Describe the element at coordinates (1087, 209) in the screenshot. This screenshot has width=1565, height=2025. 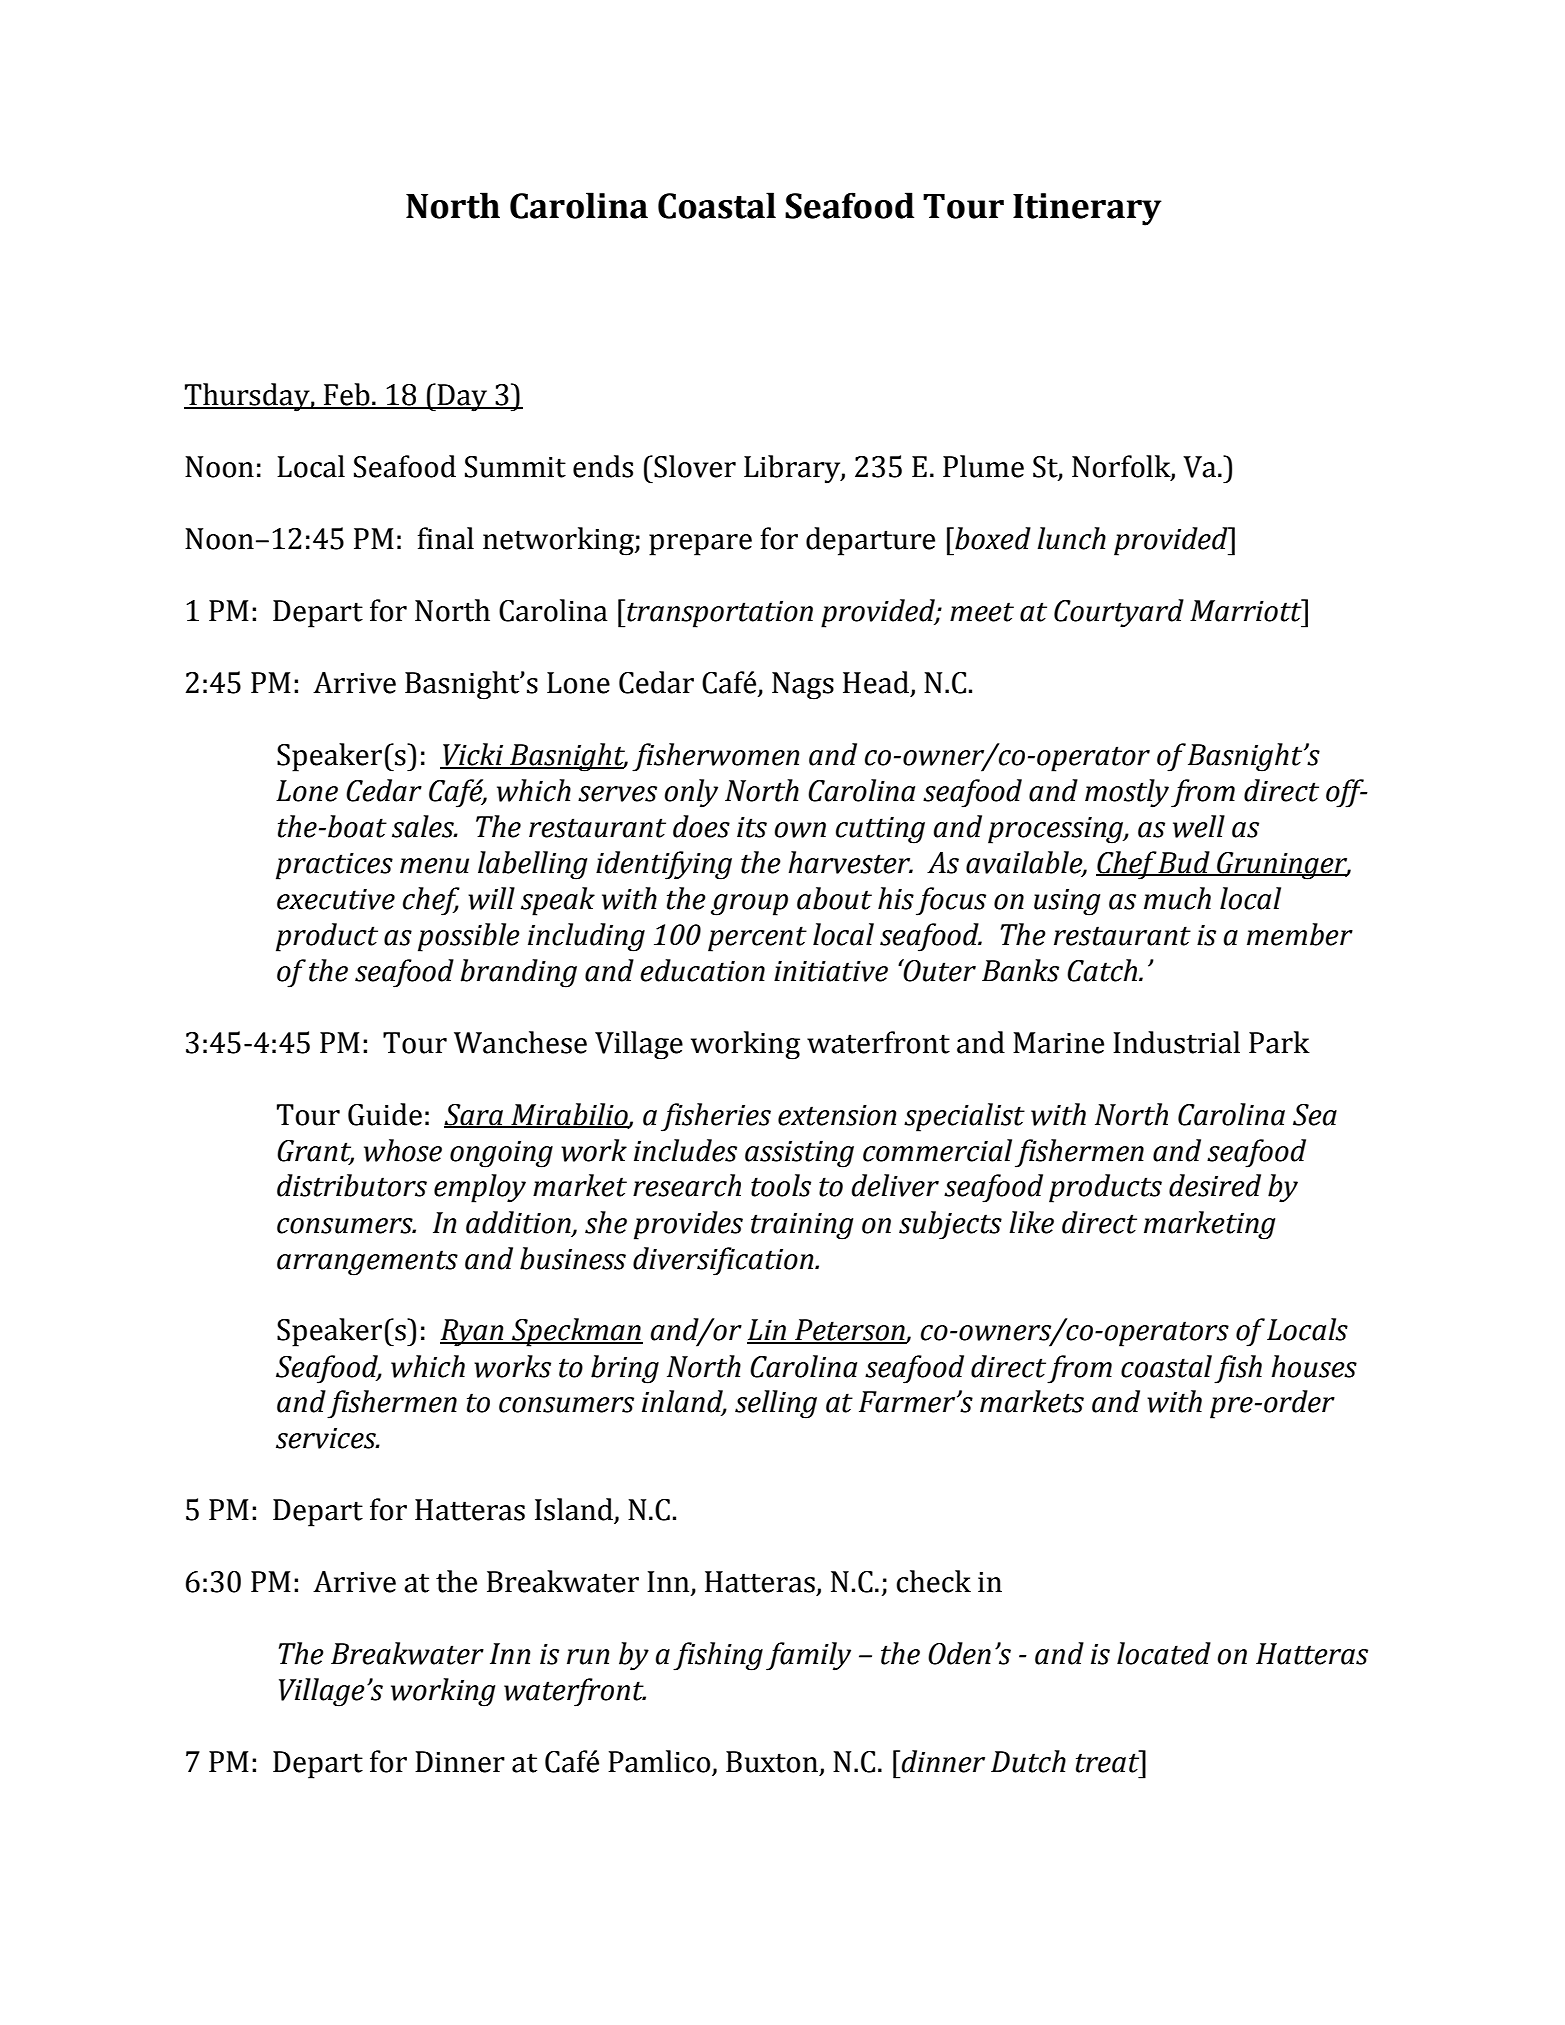
I see `Itinerary` at that location.
